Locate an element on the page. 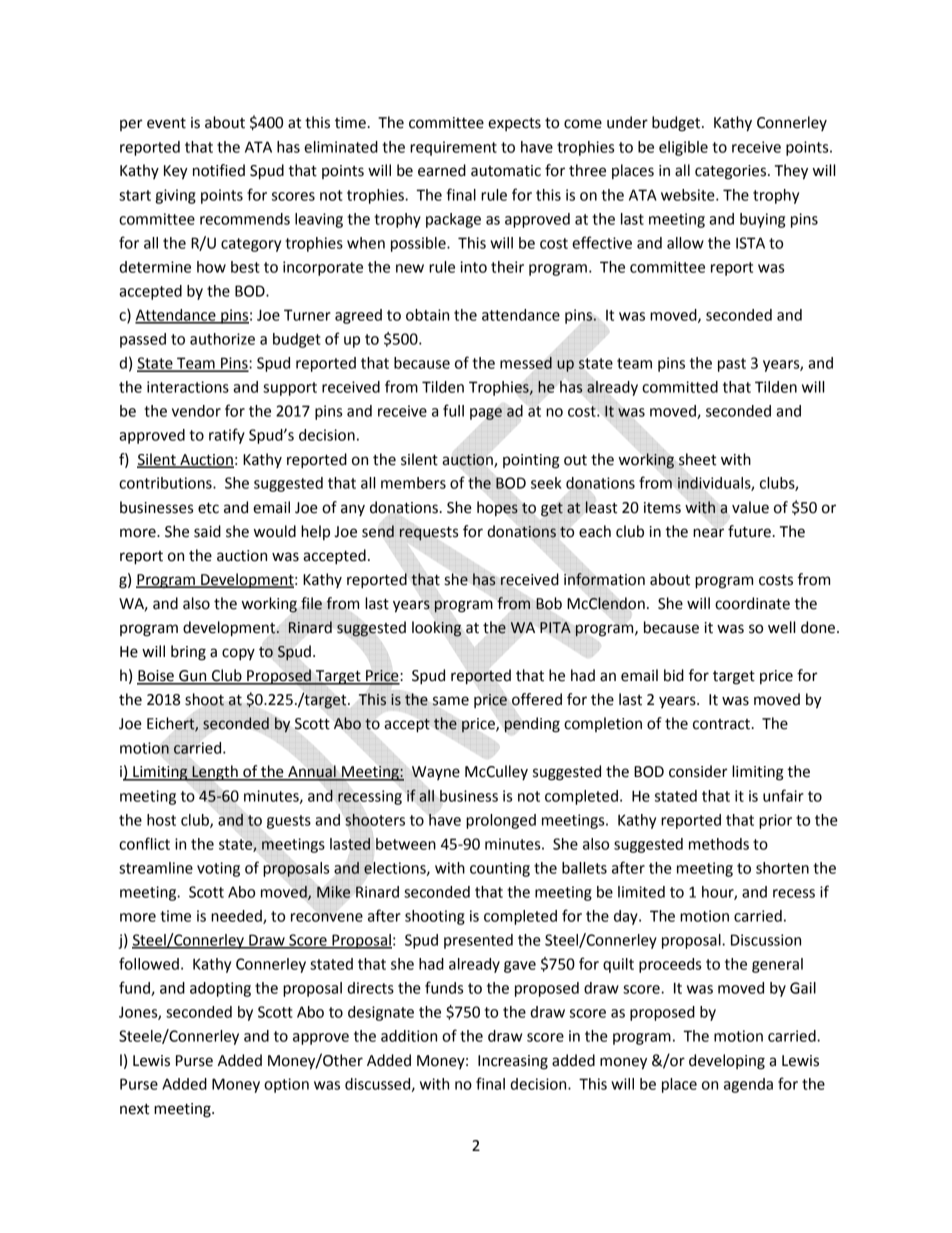  Increasing is located at coordinates (513, 1062).
